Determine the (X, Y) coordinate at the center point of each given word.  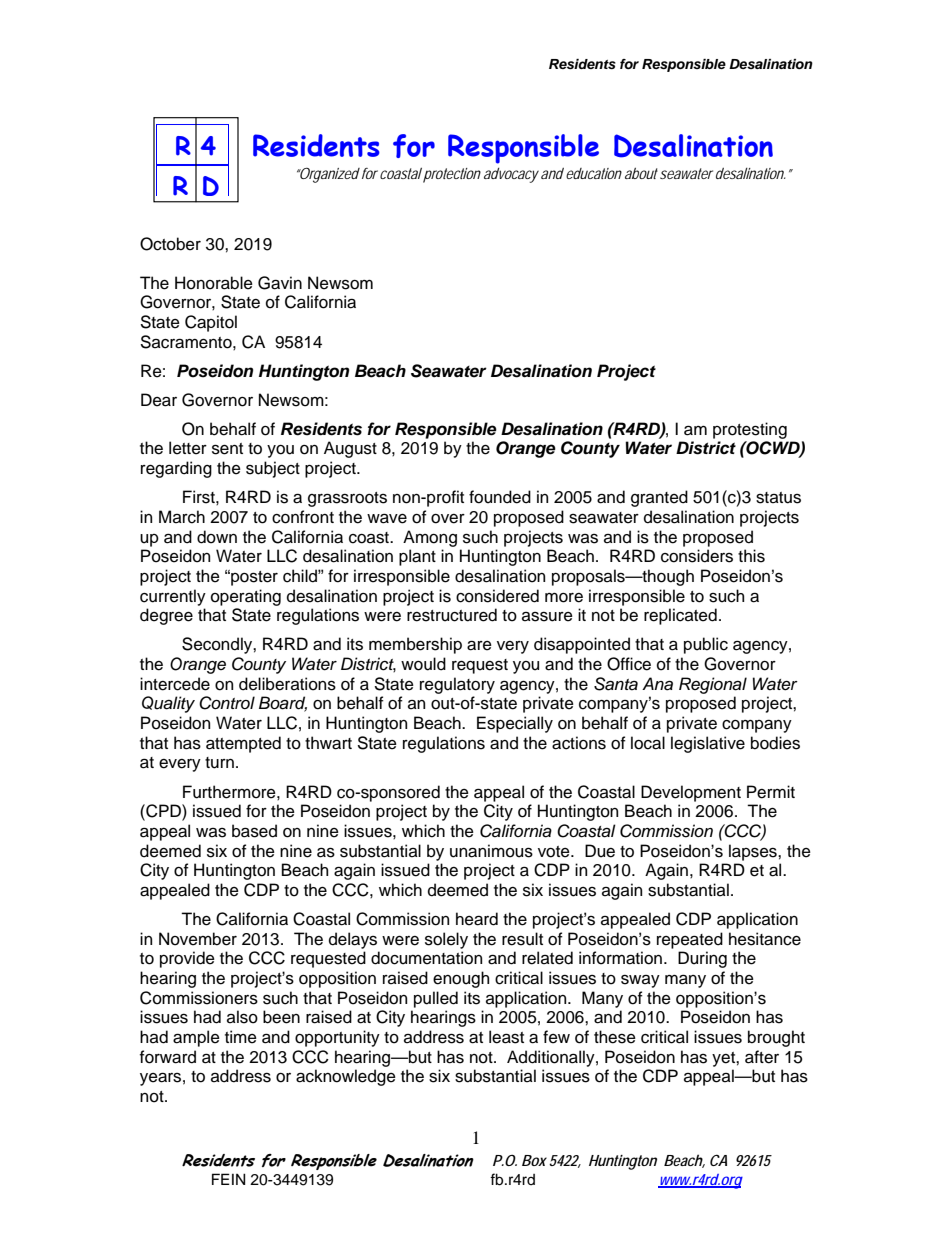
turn (219, 763)
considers (697, 556)
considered (497, 596)
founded (500, 497)
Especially (515, 724)
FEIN (228, 1179)
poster (253, 578)
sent (227, 449)
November (198, 939)
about (641, 173)
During (702, 959)
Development (691, 793)
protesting (750, 430)
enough (461, 979)
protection (452, 175)
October (170, 244)
